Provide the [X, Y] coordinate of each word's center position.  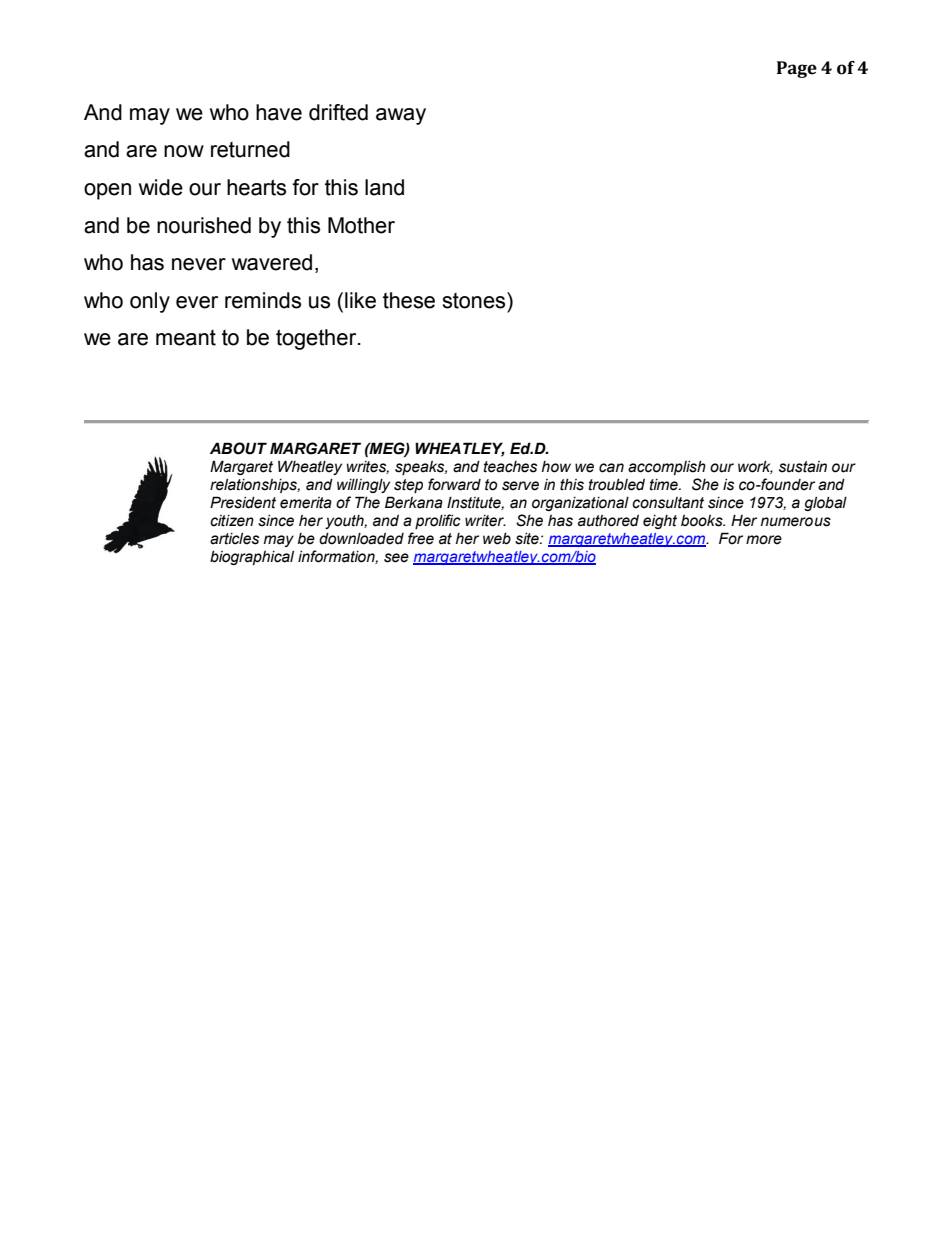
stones [475, 300]
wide [161, 187]
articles [234, 539]
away [401, 116]
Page [797, 69]
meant [186, 338]
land [384, 187]
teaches [510, 467]
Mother [361, 225]
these [409, 300]
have [279, 112]
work [755, 467]
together [317, 339]
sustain [803, 467]
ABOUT [238, 448]
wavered [272, 262]
